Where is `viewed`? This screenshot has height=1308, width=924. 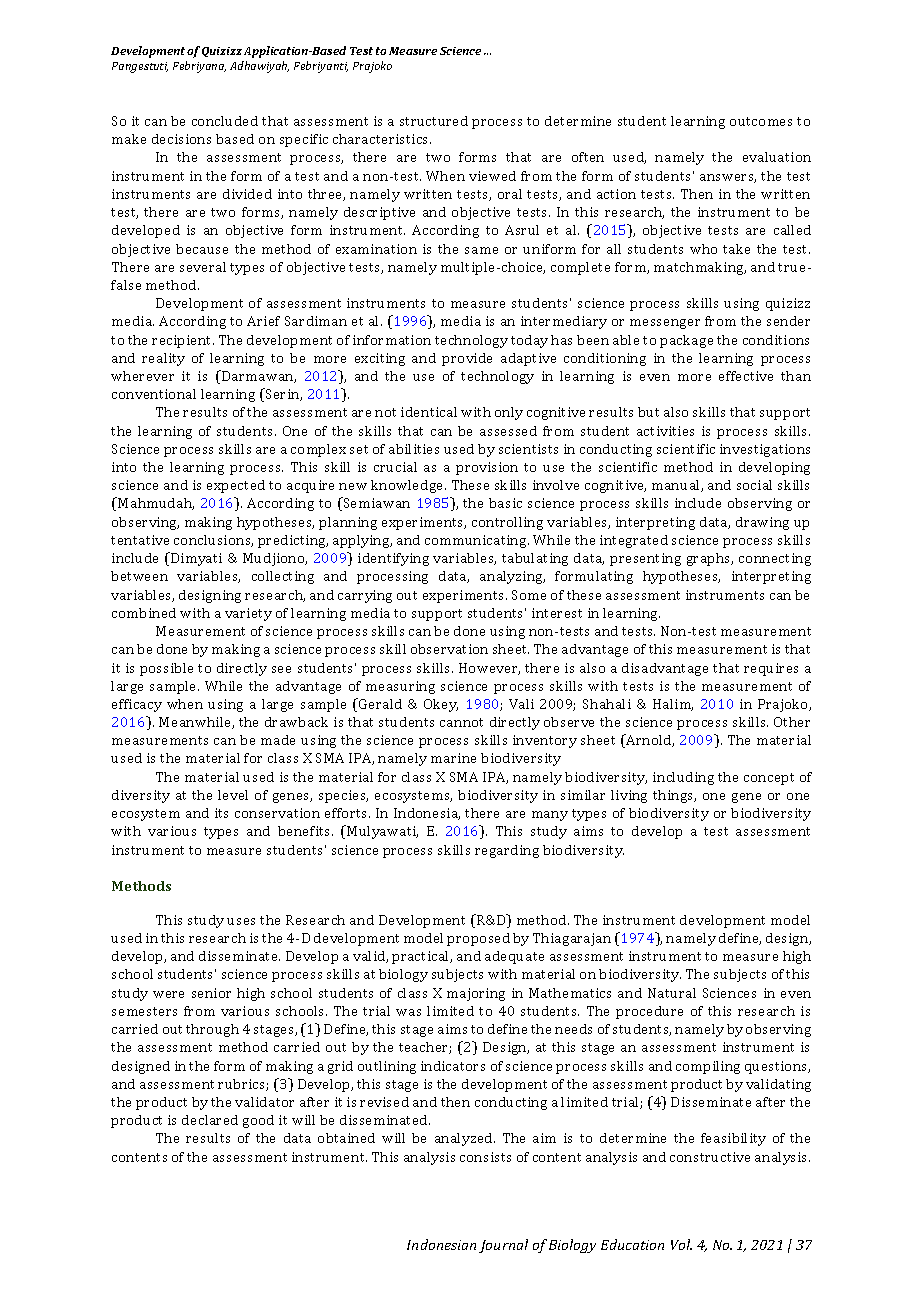 viewed is located at coordinates (492, 176).
